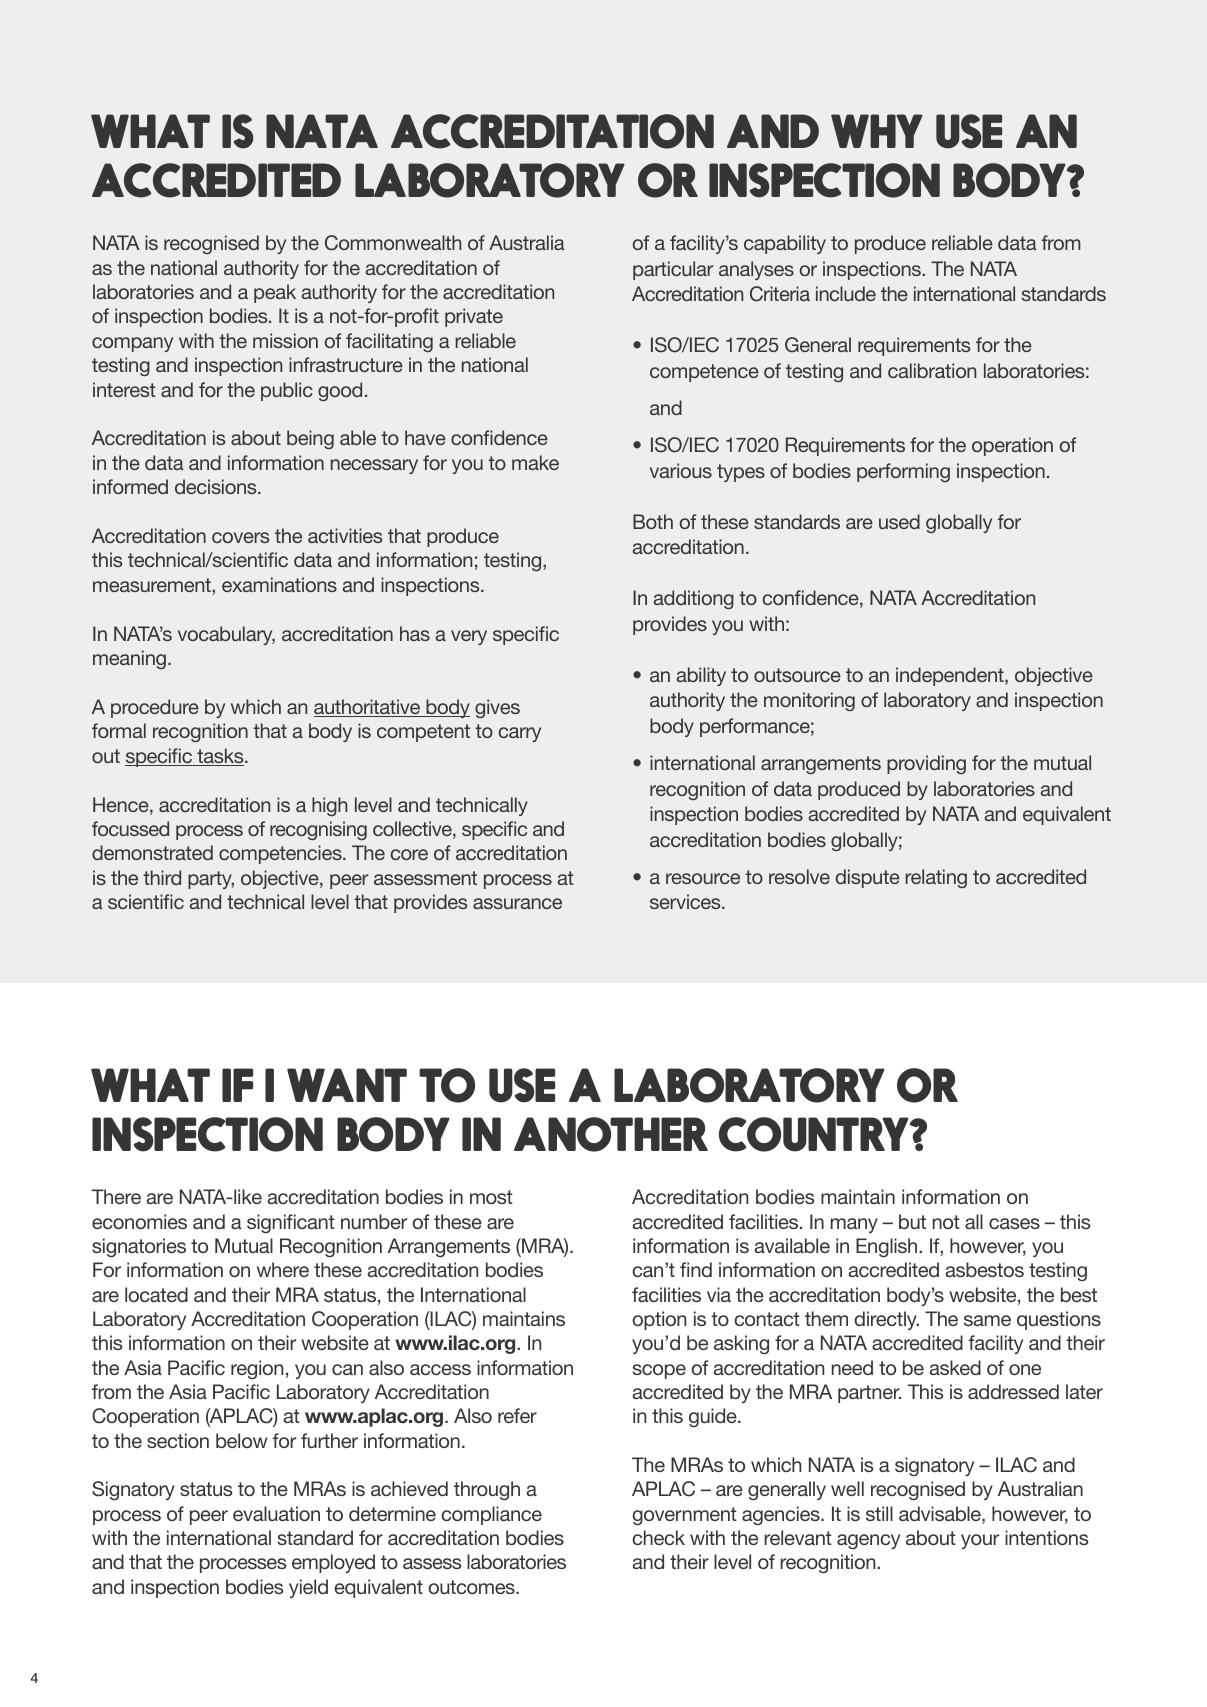 This screenshot has width=1207, height=1707. What do you see at coordinates (347, 1085) in the screenshot?
I see `WANT` at bounding box center [347, 1085].
